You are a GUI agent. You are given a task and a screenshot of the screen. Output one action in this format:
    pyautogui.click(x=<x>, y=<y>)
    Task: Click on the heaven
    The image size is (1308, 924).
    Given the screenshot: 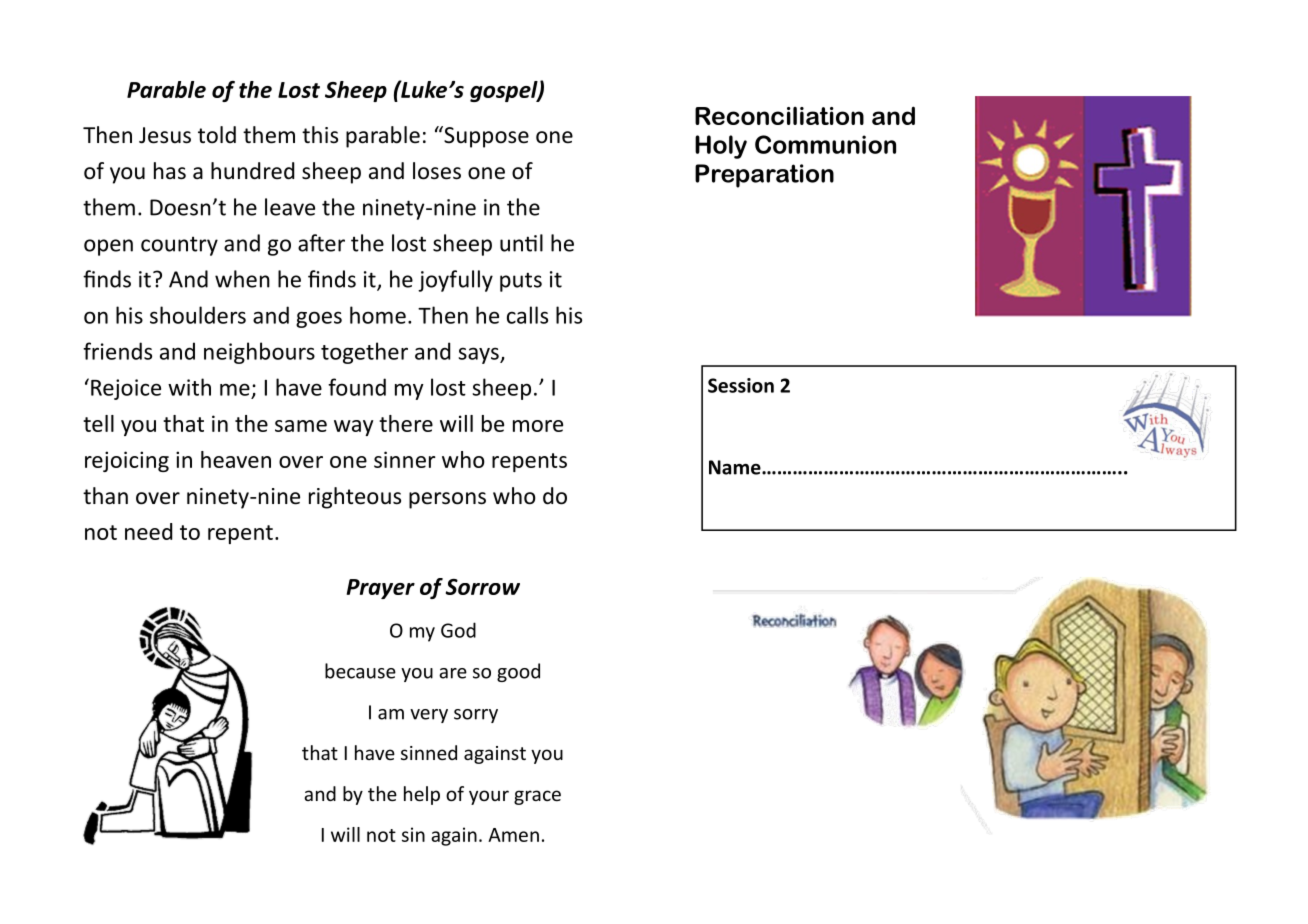 What is the action you would take?
    pyautogui.click(x=236, y=459)
